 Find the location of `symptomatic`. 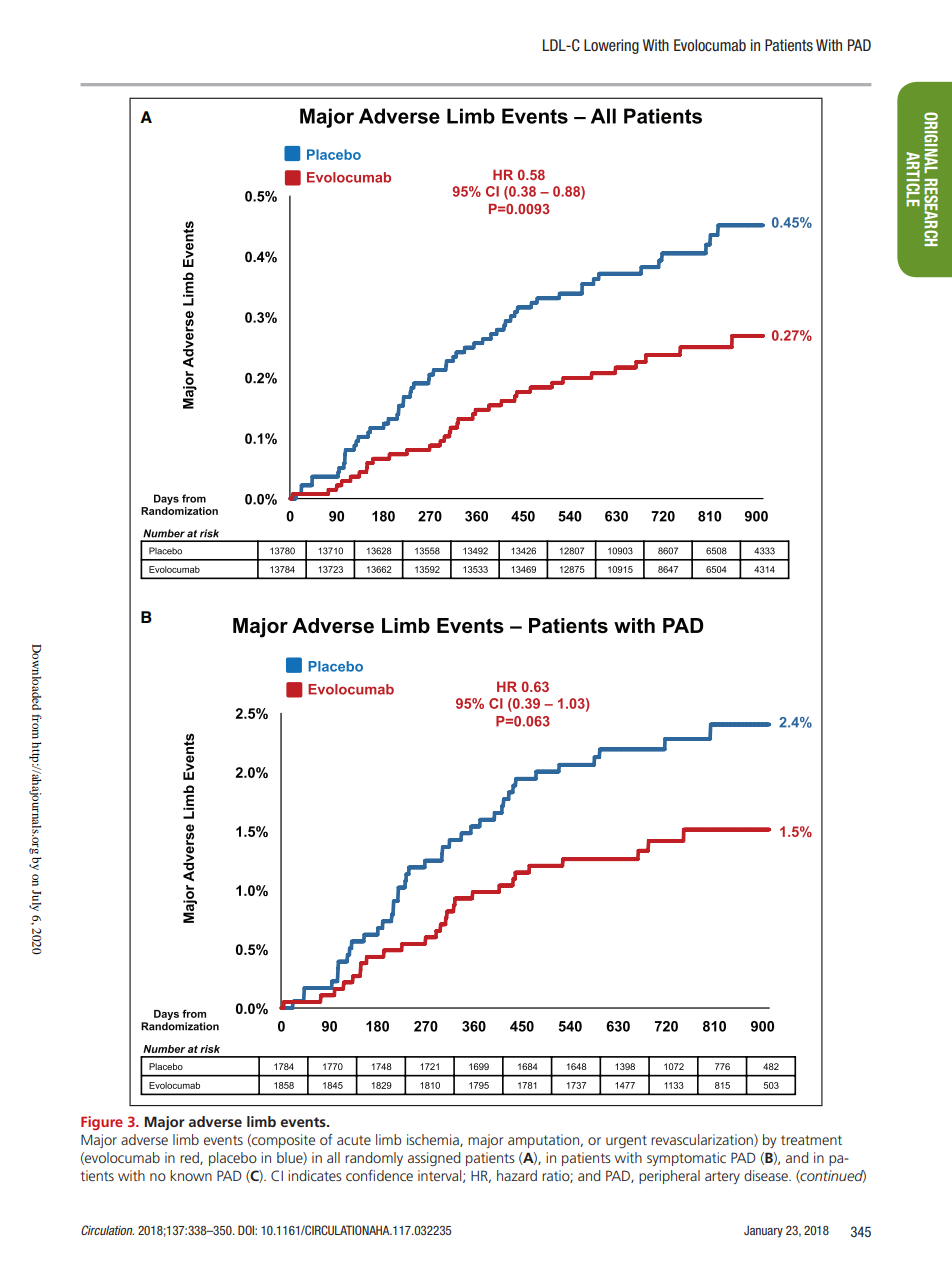

symptomatic is located at coordinates (686, 1159).
